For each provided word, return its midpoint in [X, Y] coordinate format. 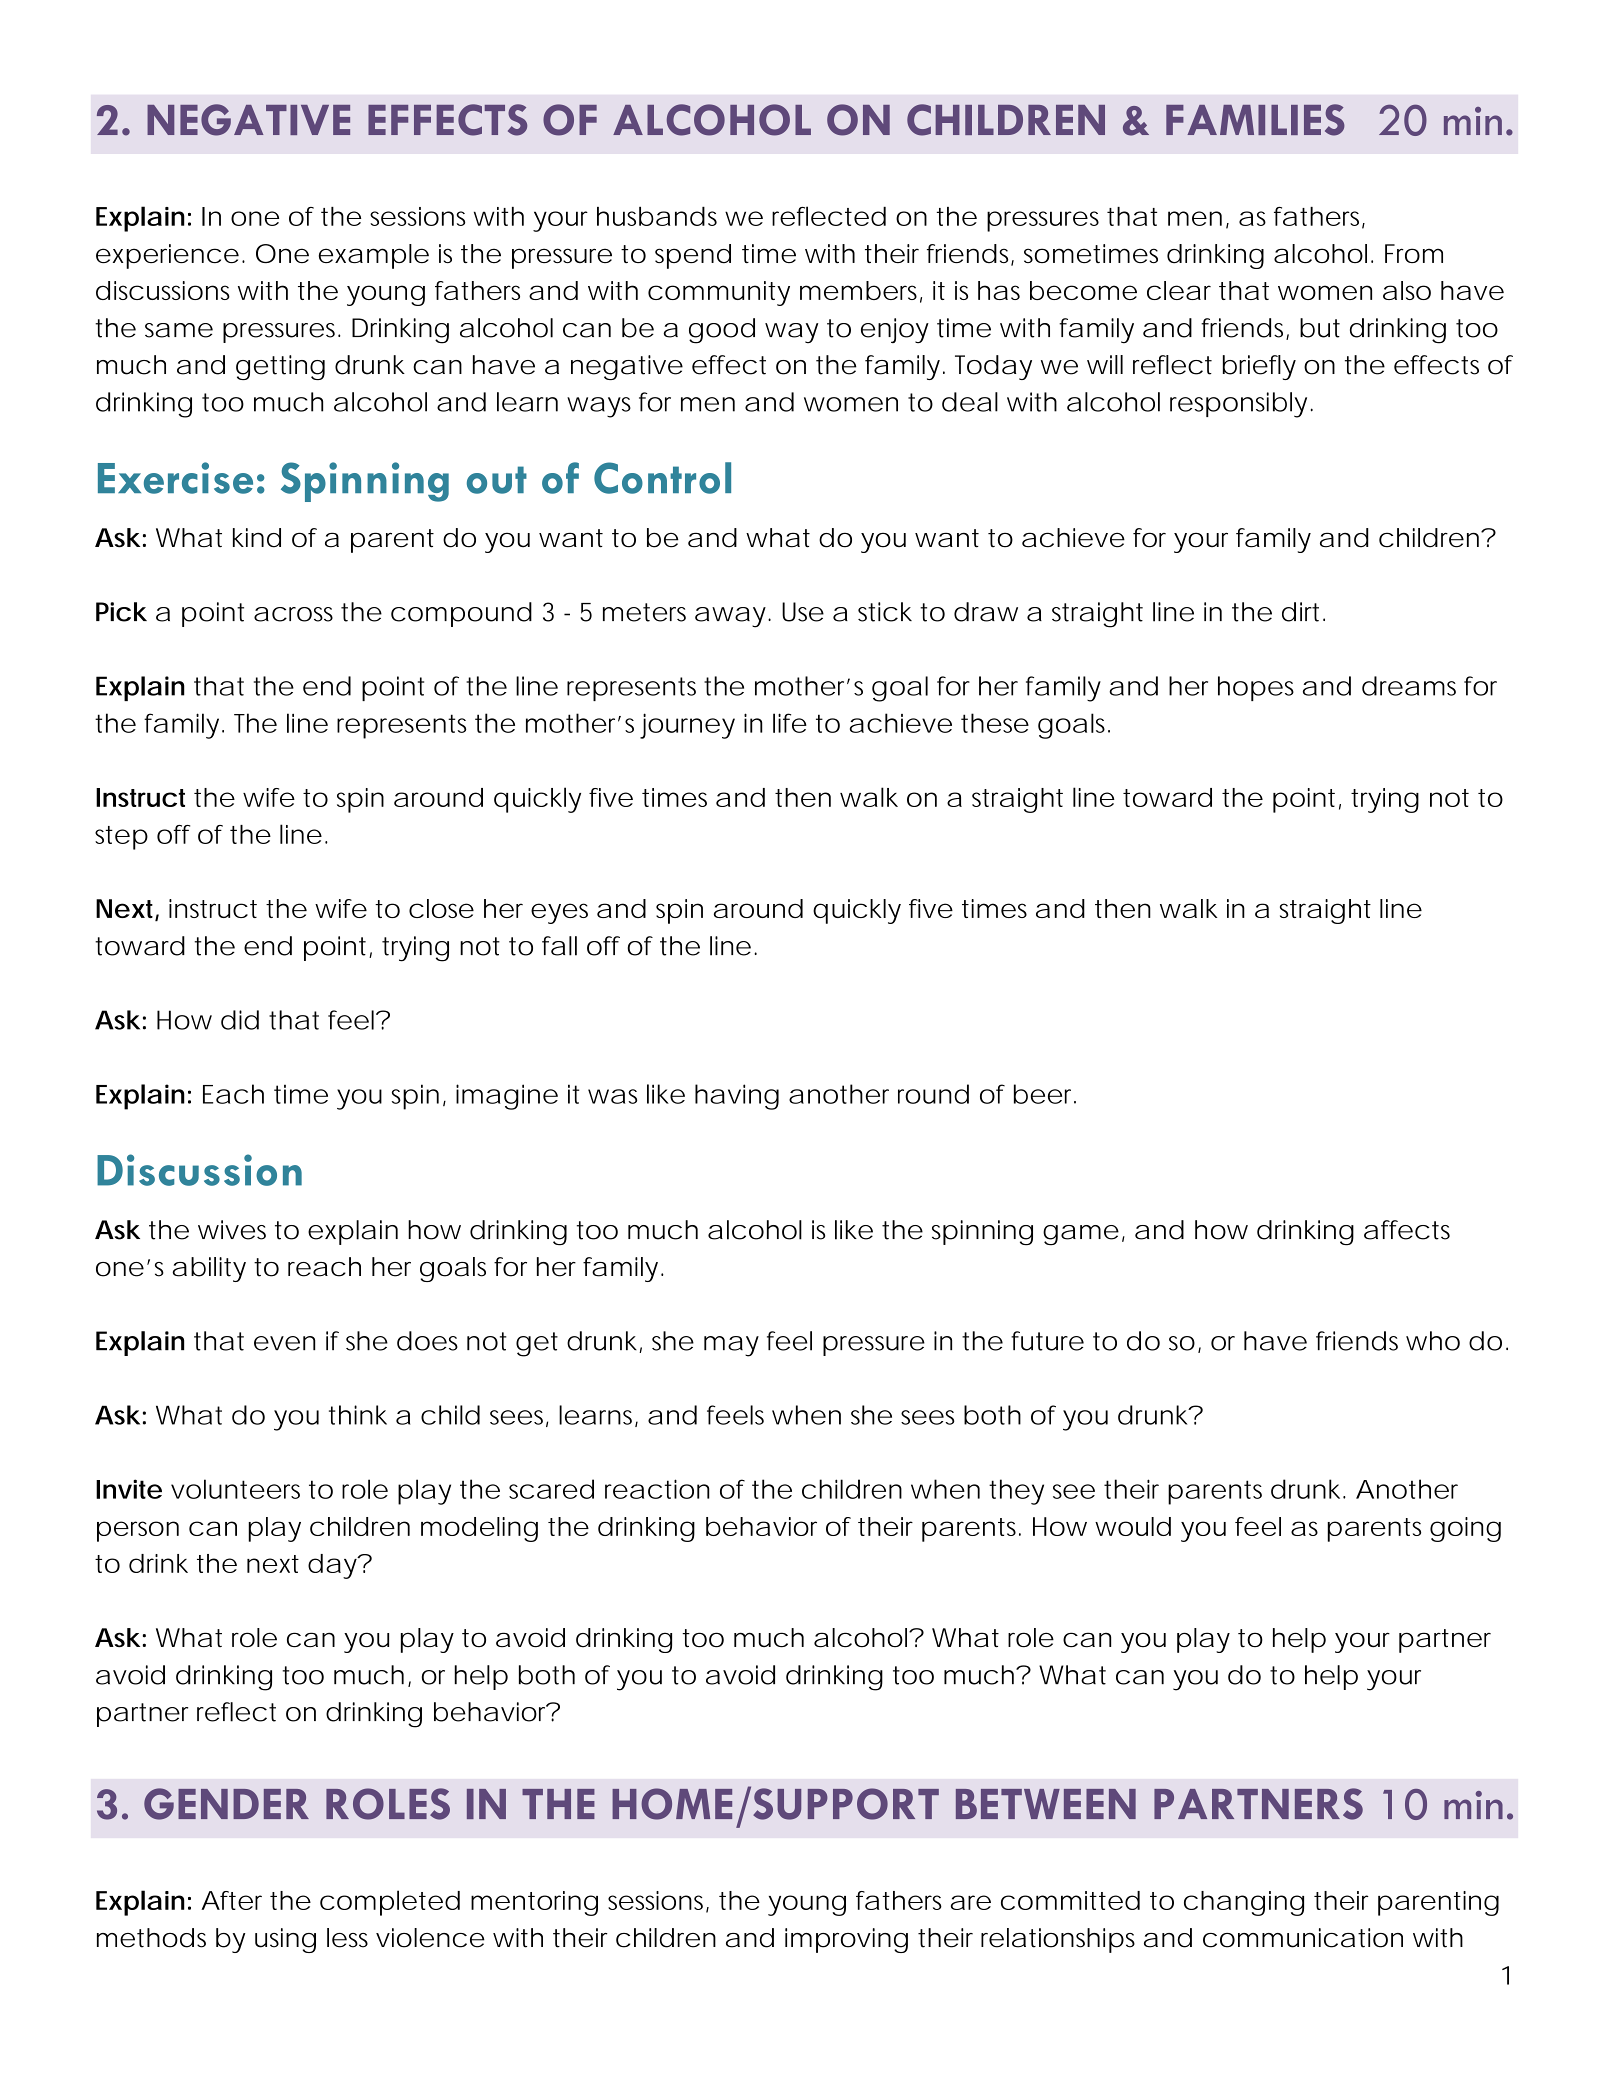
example [374, 256]
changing [1244, 1903]
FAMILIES [1255, 120]
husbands [657, 216]
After [231, 1900]
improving [846, 1940]
